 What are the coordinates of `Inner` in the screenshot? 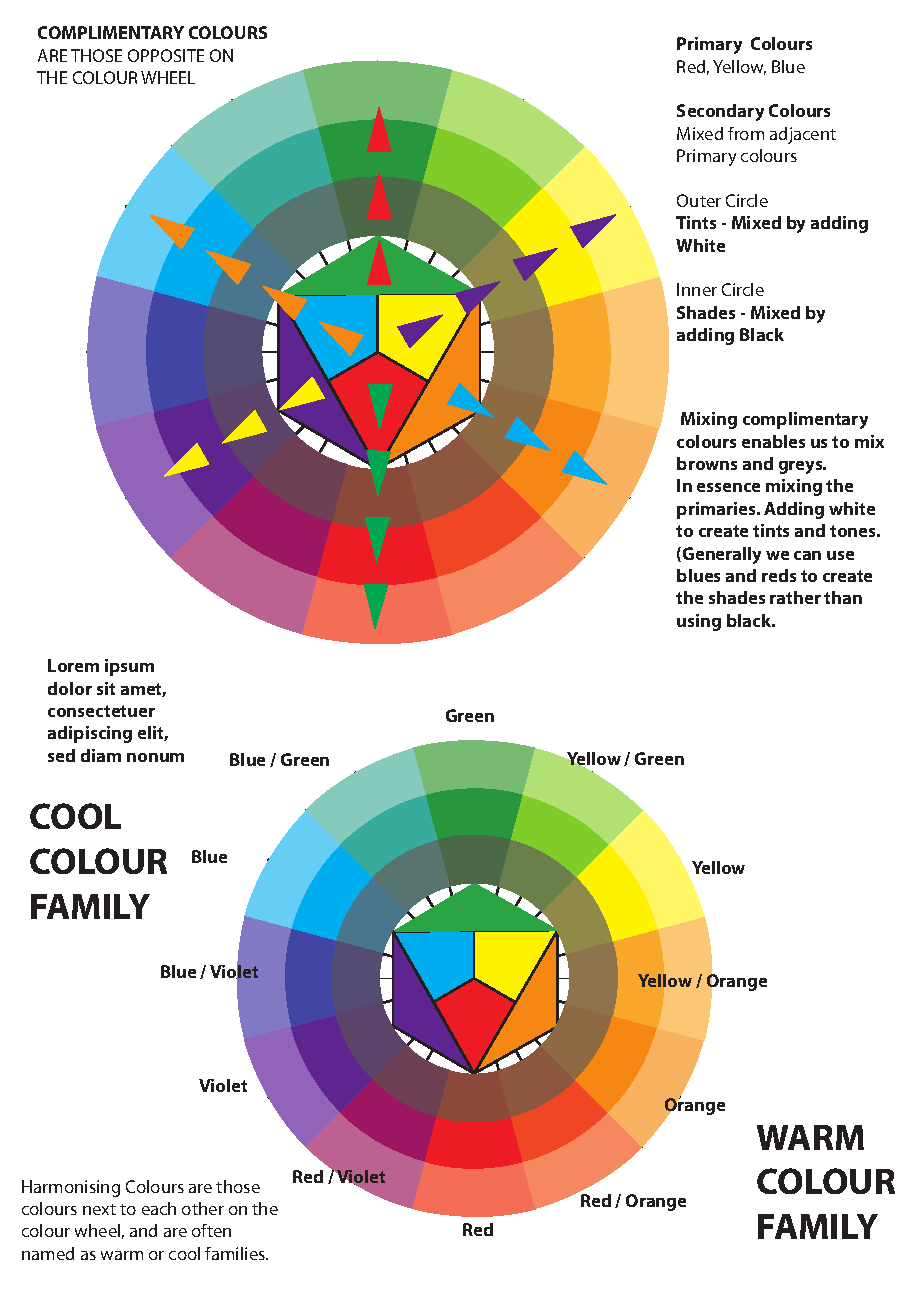 It's located at (697, 289).
